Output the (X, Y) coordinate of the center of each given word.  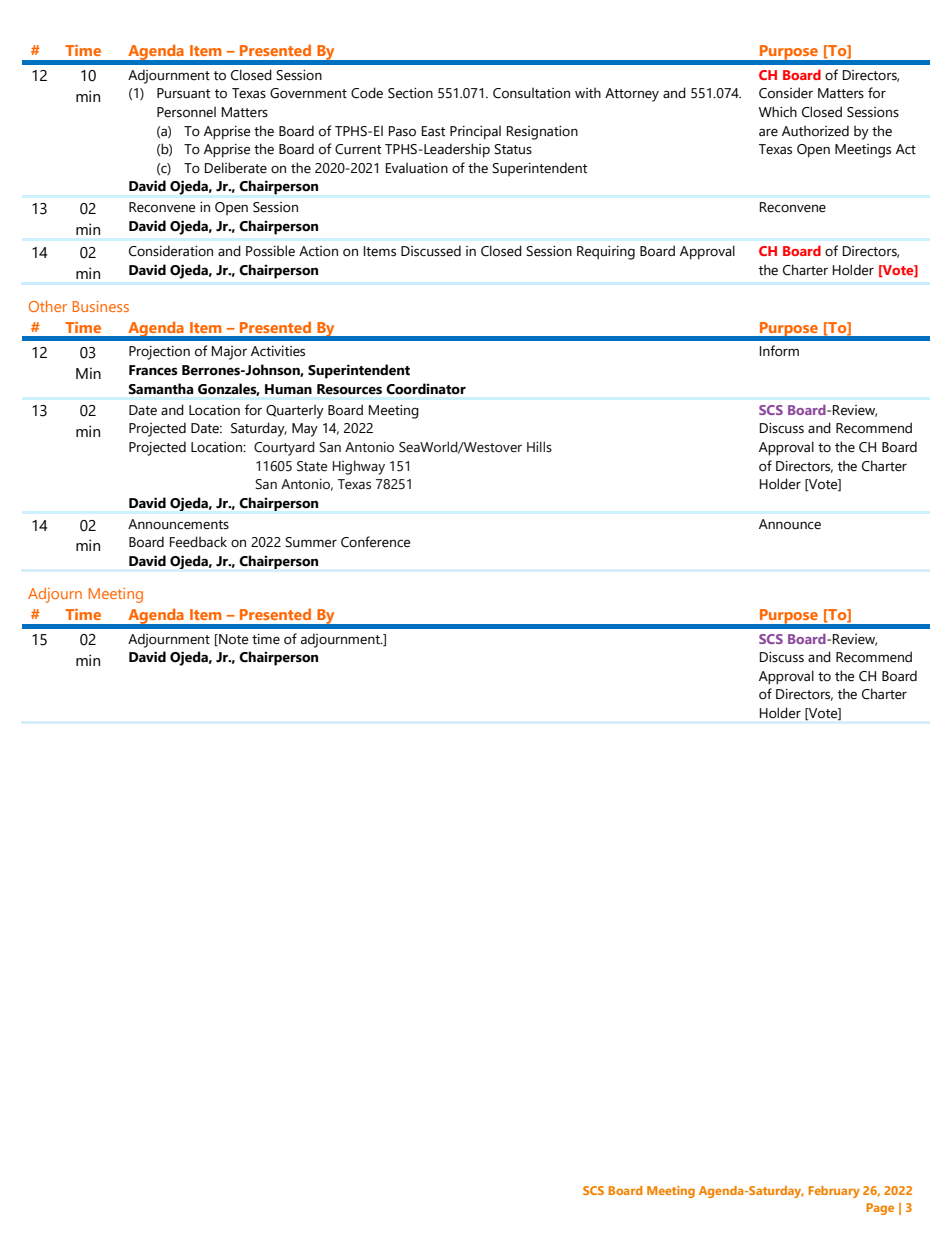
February (834, 1192)
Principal (475, 132)
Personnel (186, 112)
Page (880, 1209)
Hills (539, 447)
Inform (779, 351)
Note (232, 640)
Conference (375, 542)
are (768, 132)
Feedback (198, 542)
